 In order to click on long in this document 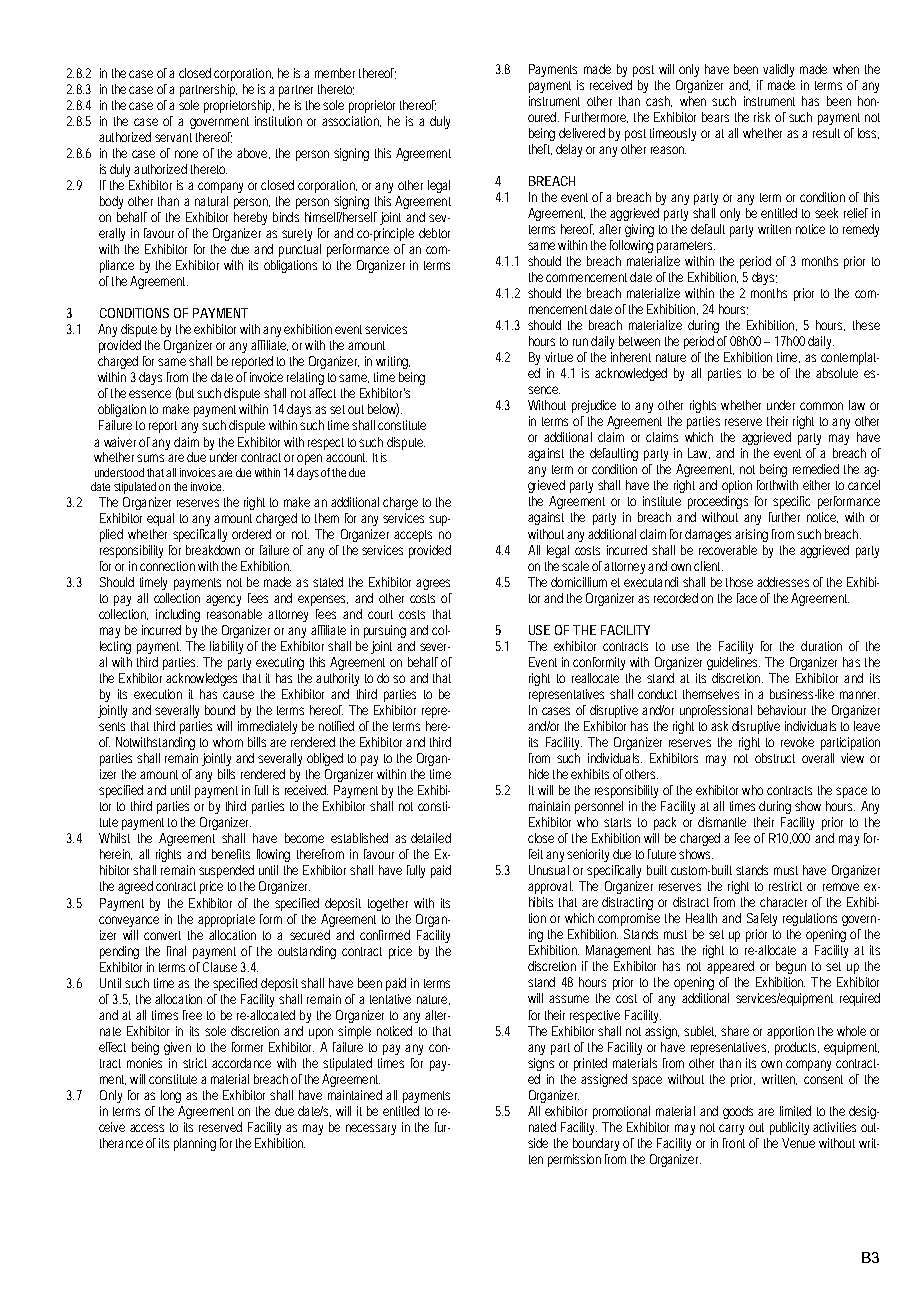, I will do `click(171, 1096)`.
